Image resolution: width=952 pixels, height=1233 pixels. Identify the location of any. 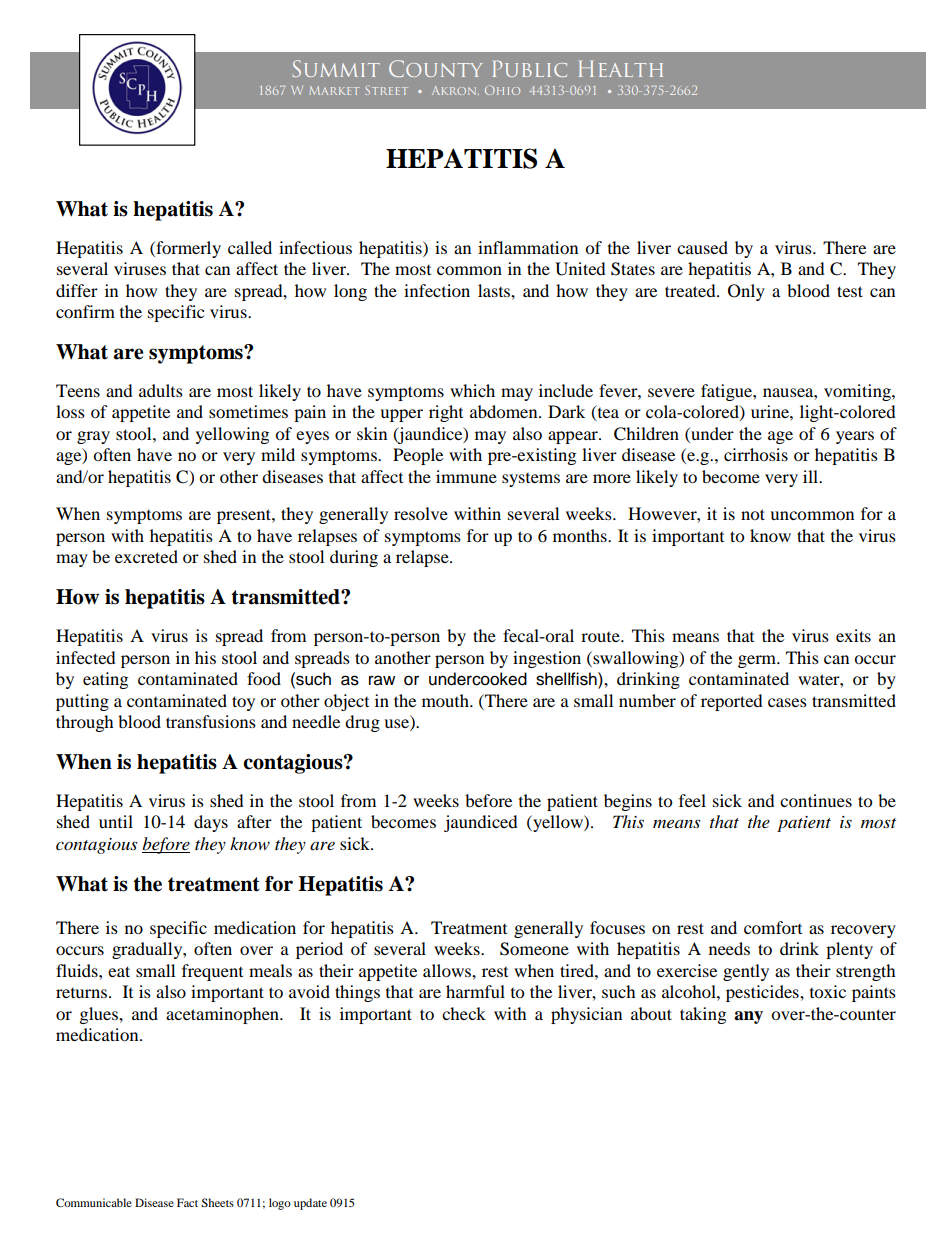
(748, 1017).
